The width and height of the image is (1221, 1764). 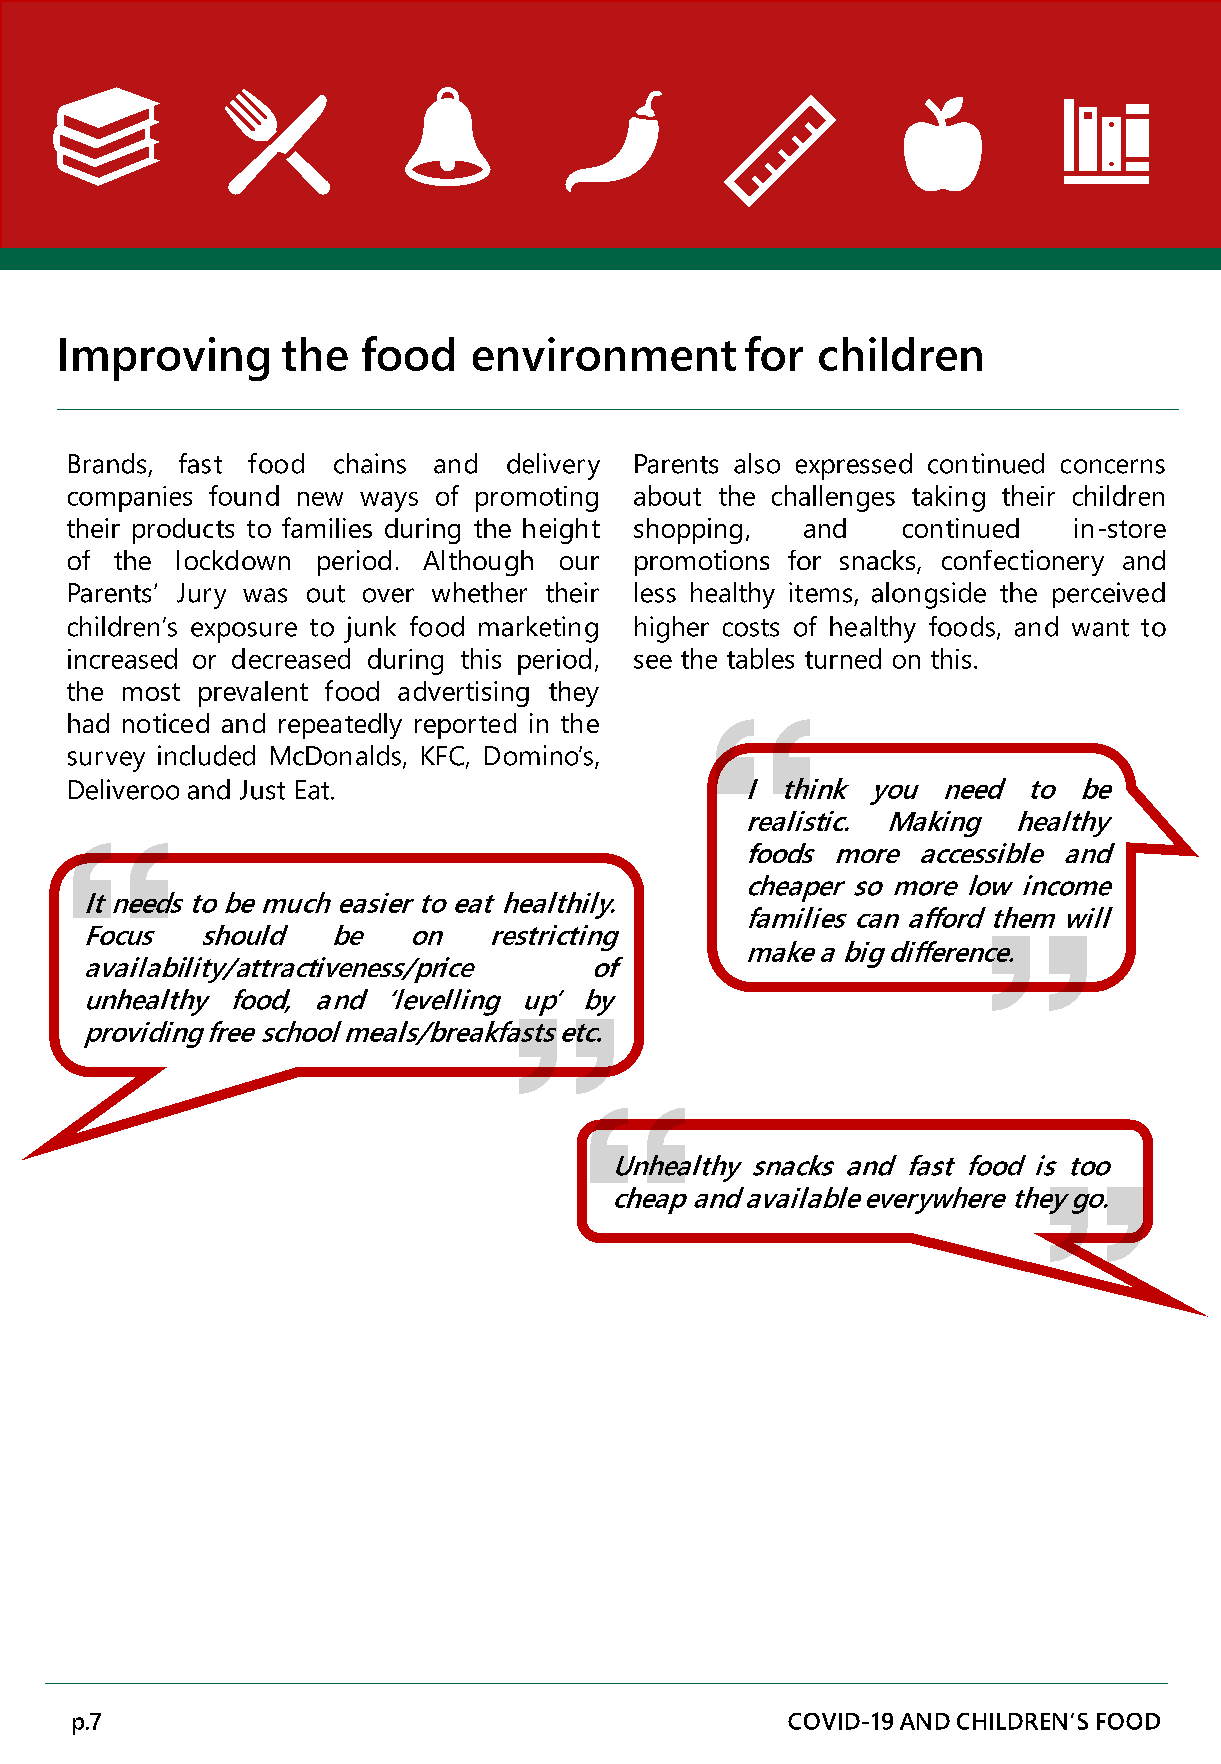 I want to click on Just, so click(x=262, y=790).
